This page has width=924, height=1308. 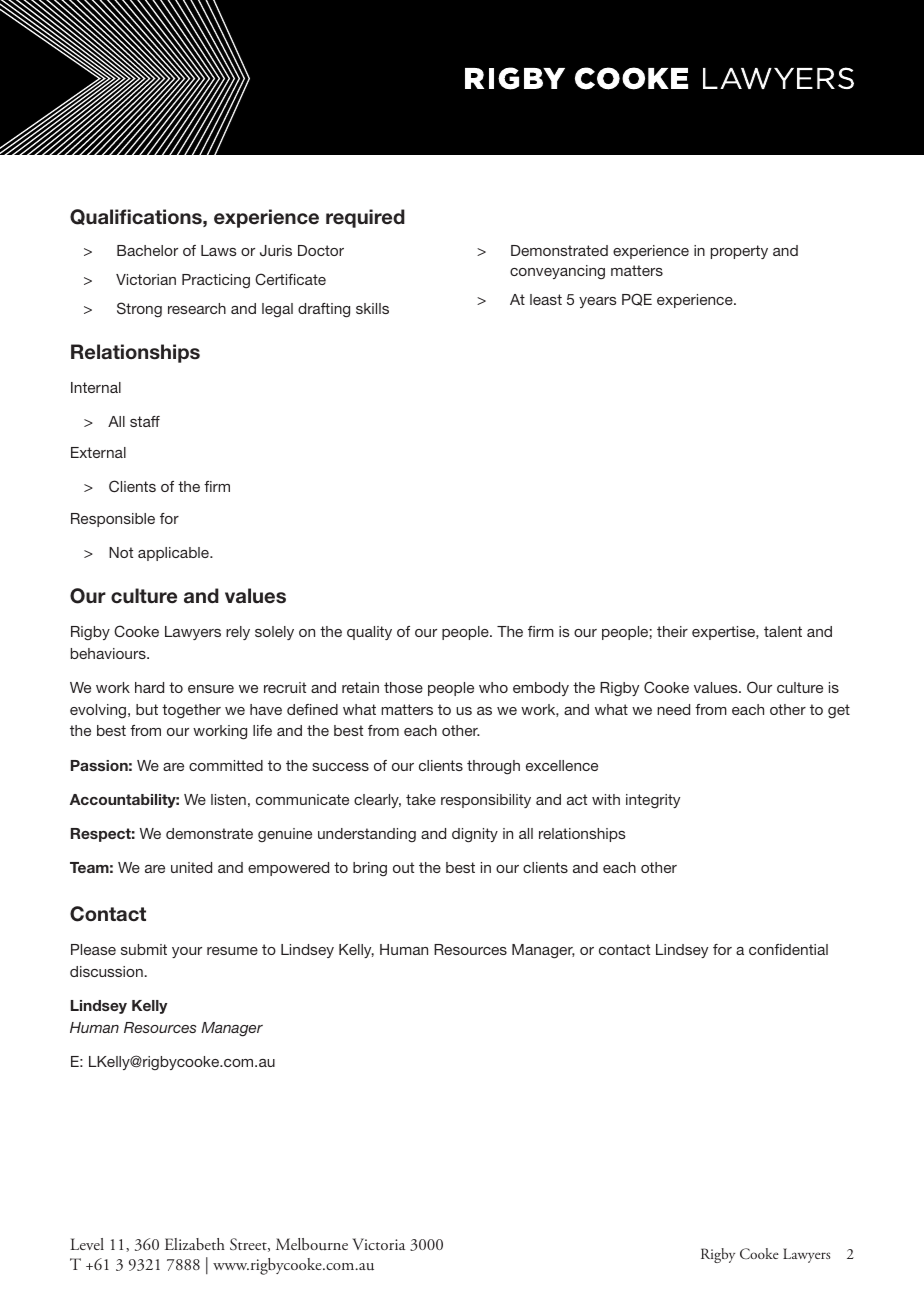 I want to click on discussion, so click(x=106, y=971).
